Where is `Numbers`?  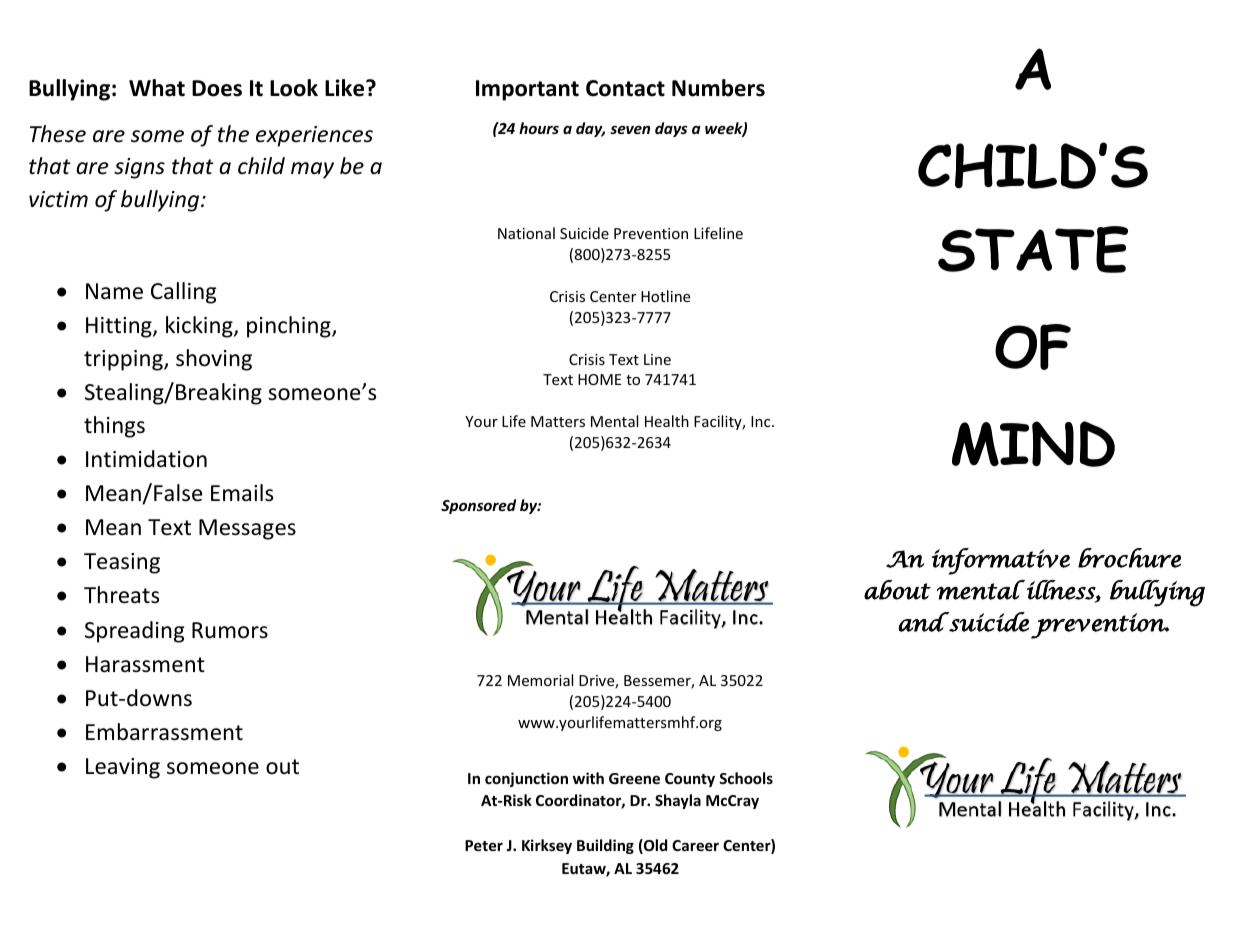 Numbers is located at coordinates (718, 88).
